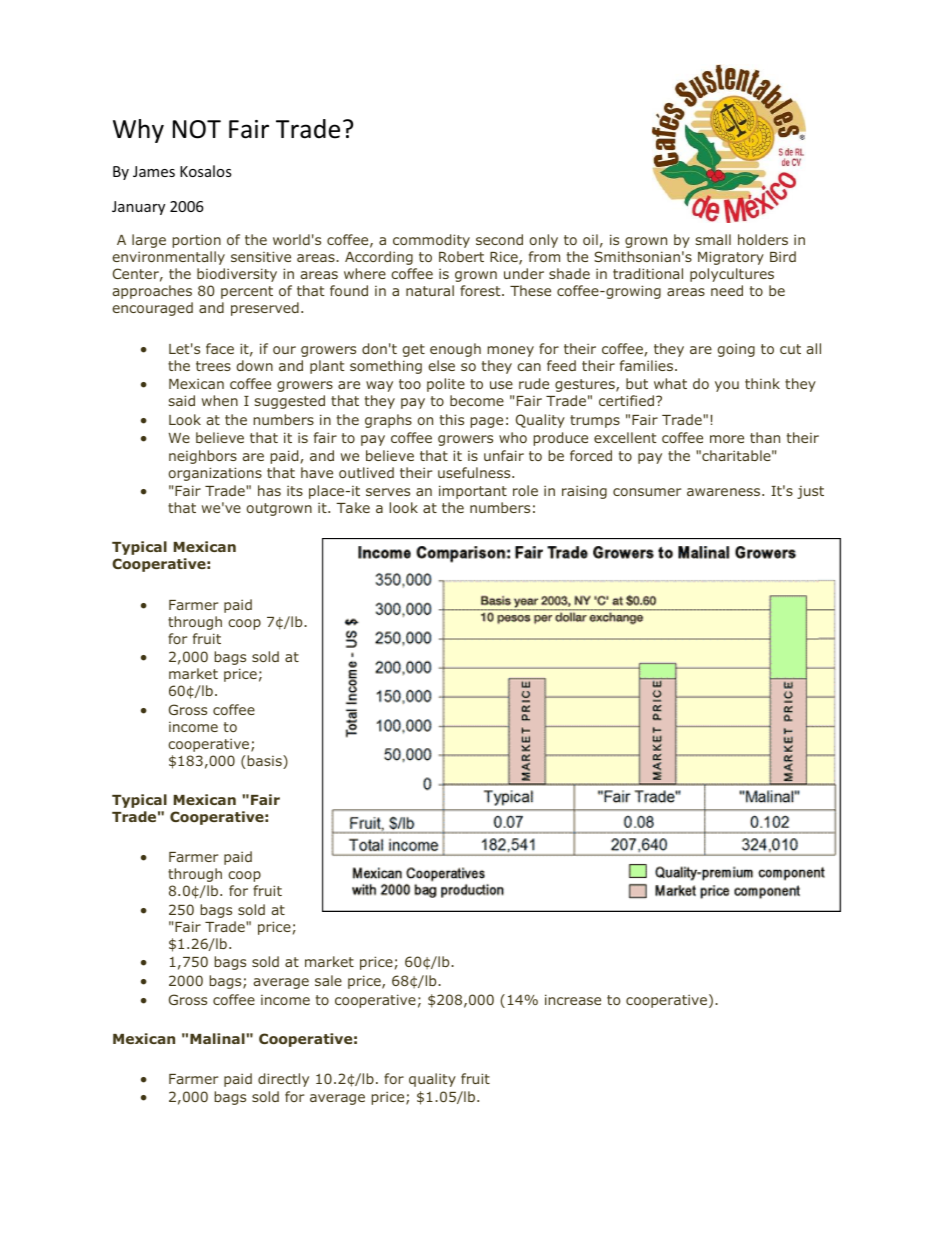  Describe the element at coordinates (213, 366) in the screenshot. I see `trees` at that location.
